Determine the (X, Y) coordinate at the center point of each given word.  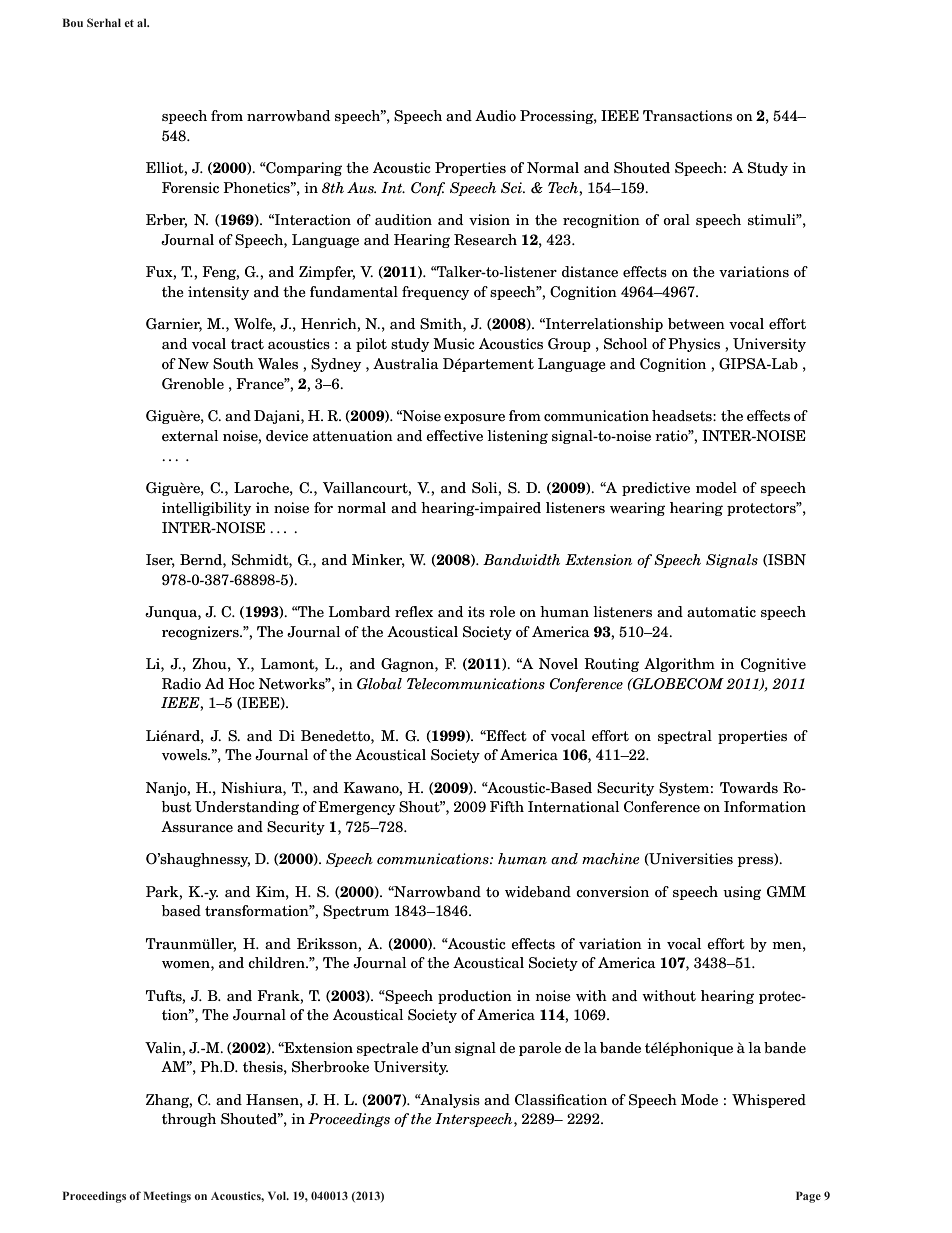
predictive (656, 489)
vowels (185, 754)
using (742, 893)
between (696, 323)
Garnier (174, 325)
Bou (73, 22)
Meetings (167, 1197)
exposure (474, 419)
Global (379, 684)
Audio (495, 115)
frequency (435, 293)
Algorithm (679, 665)
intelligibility (206, 509)
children (277, 962)
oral (676, 219)
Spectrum (356, 912)
